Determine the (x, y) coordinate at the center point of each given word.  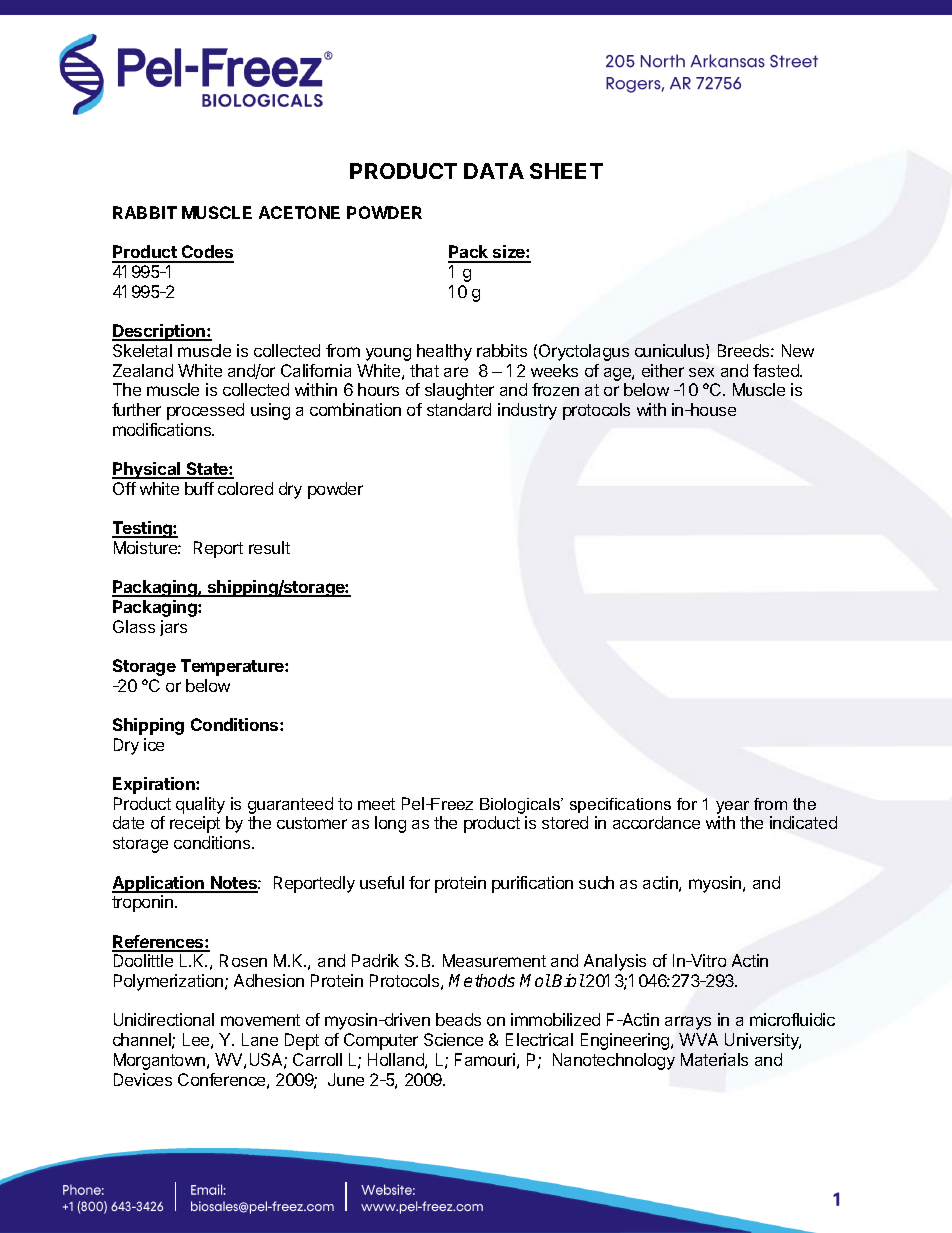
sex (701, 372)
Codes (207, 253)
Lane (260, 1039)
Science (453, 1039)
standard (459, 409)
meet (376, 804)
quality (200, 805)
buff (199, 488)
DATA (494, 171)
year (732, 807)
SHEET (566, 171)
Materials (714, 1059)
